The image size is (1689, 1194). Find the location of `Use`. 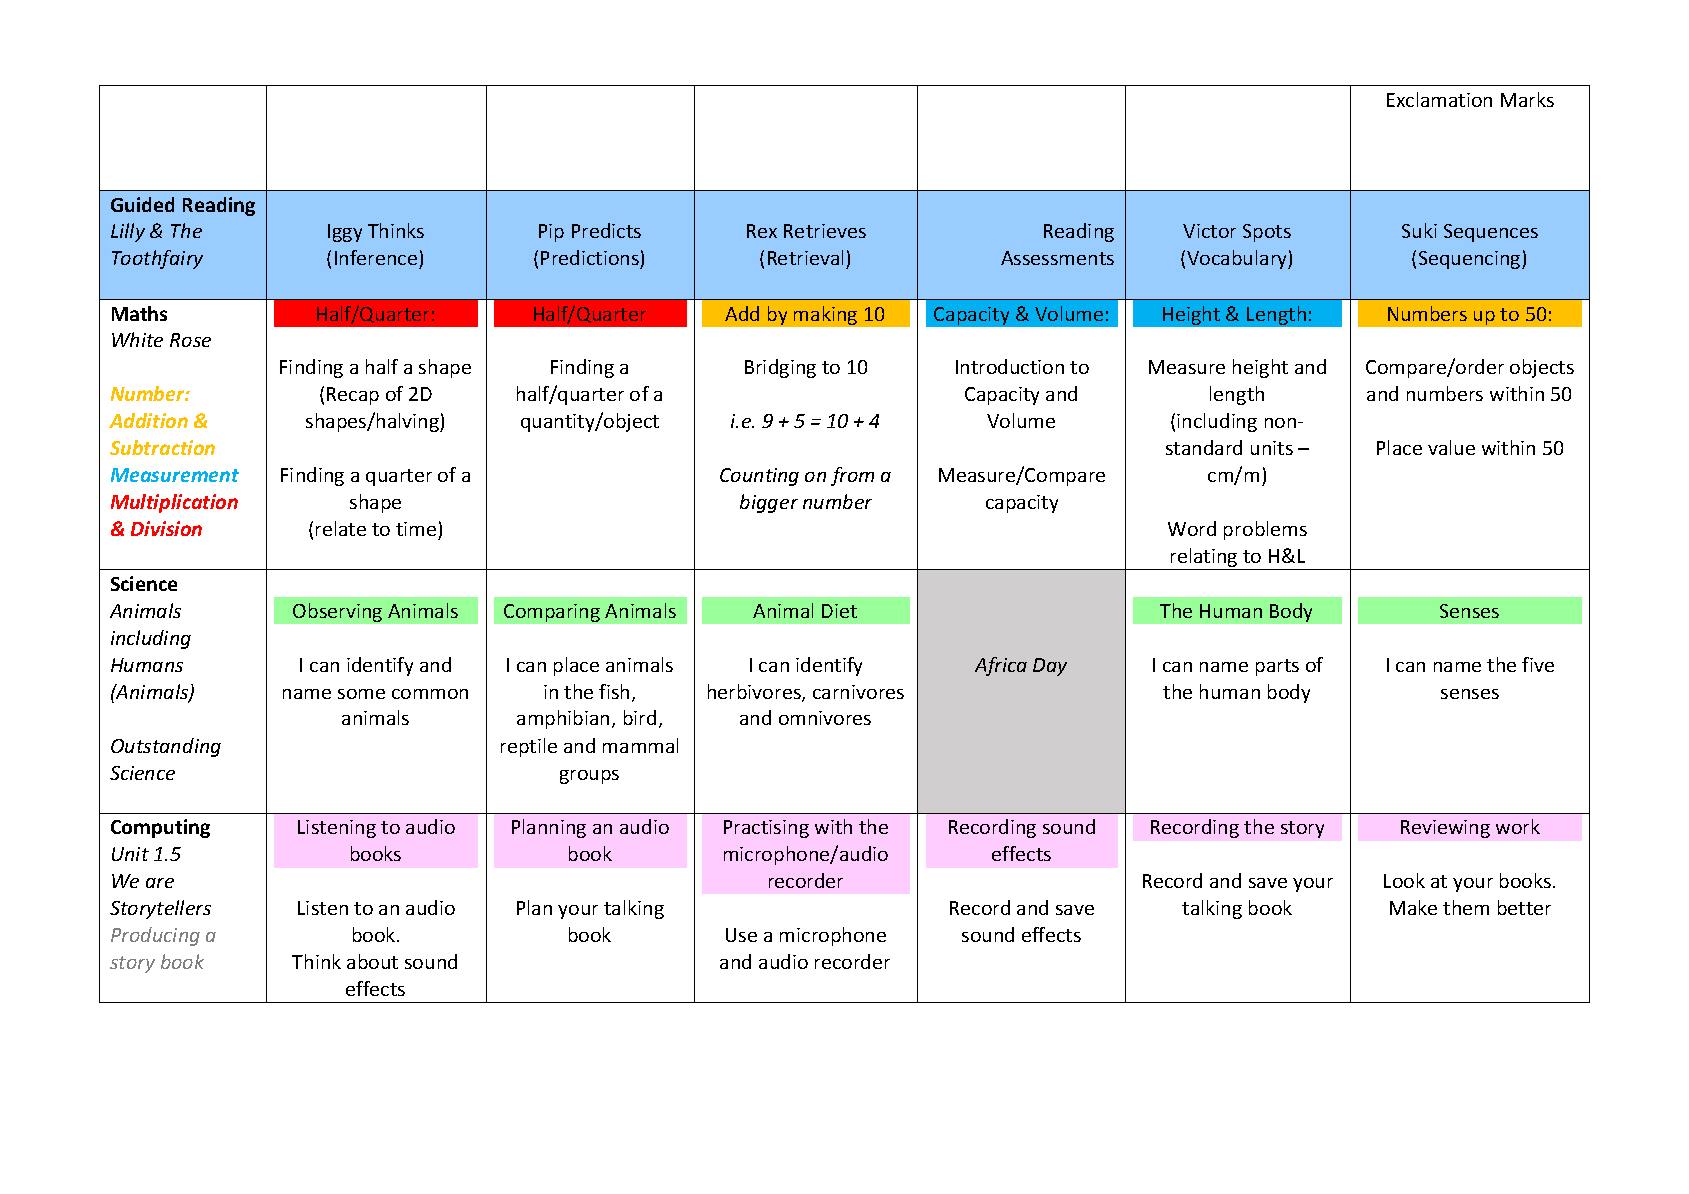

Use is located at coordinates (741, 935).
